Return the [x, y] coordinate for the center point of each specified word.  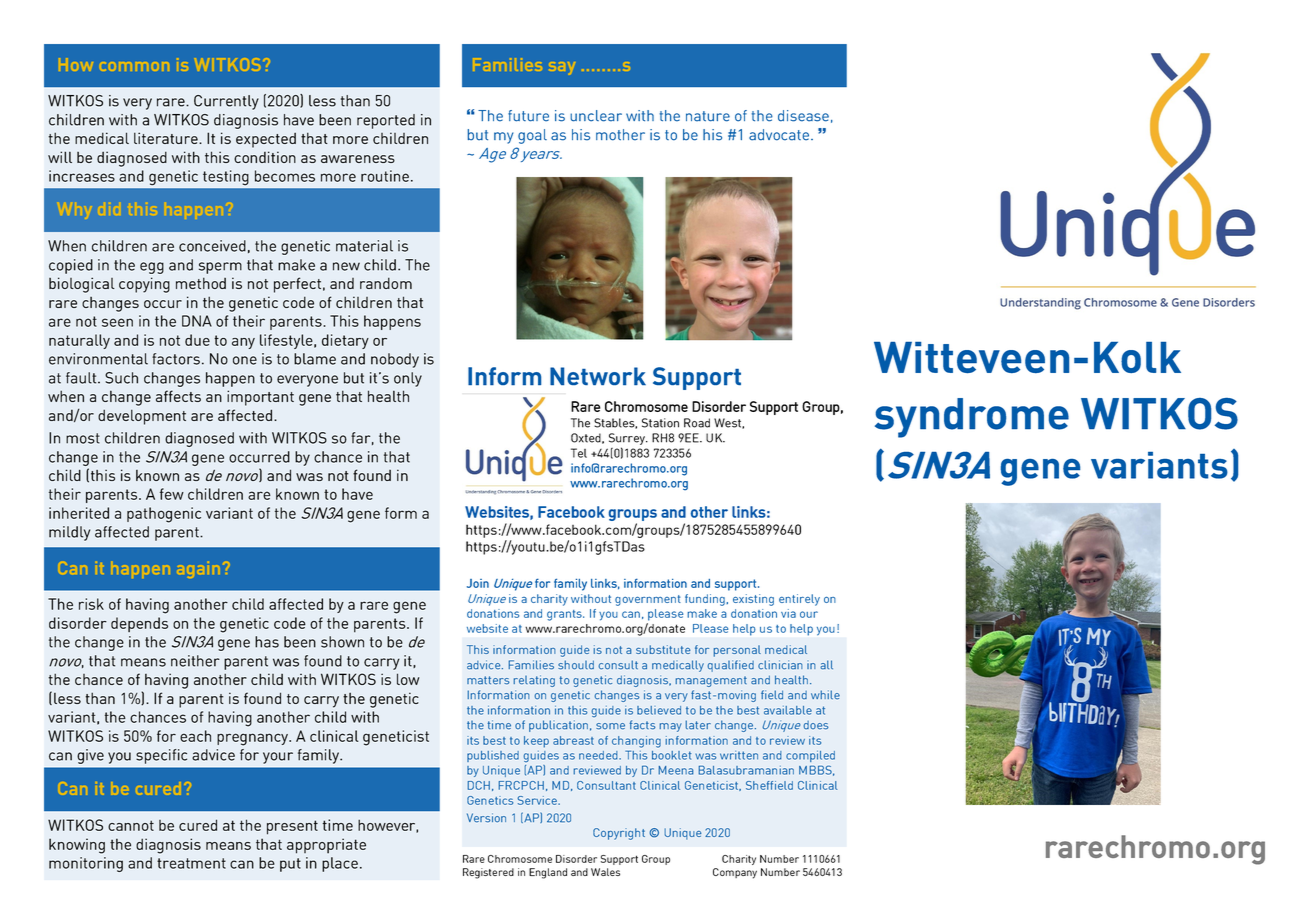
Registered [488, 873]
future [528, 116]
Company [735, 873]
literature [167, 138]
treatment [191, 863]
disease [803, 116]
